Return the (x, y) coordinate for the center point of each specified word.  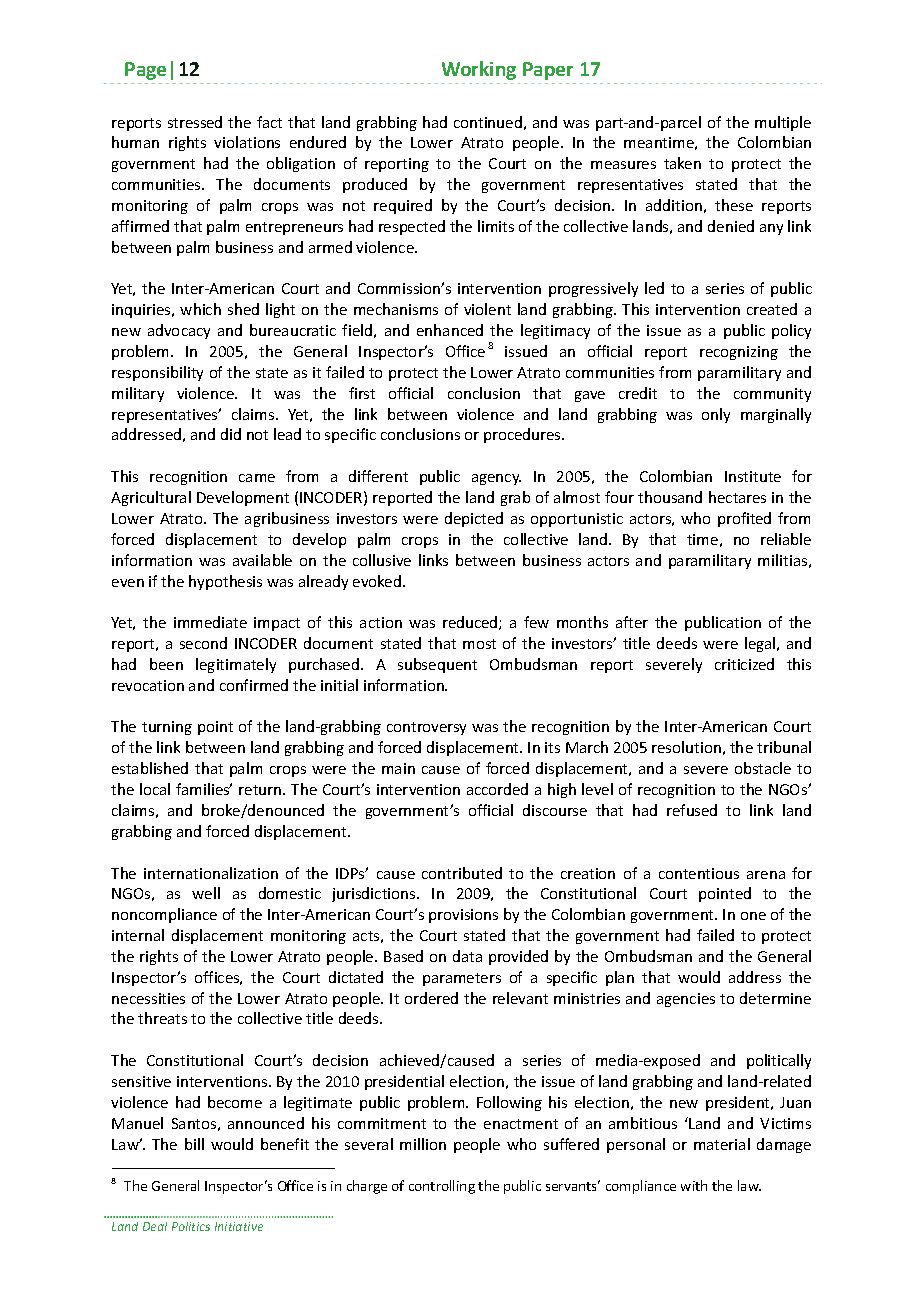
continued (488, 122)
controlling (442, 1187)
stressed (195, 122)
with (694, 1185)
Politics (191, 1226)
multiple (783, 123)
